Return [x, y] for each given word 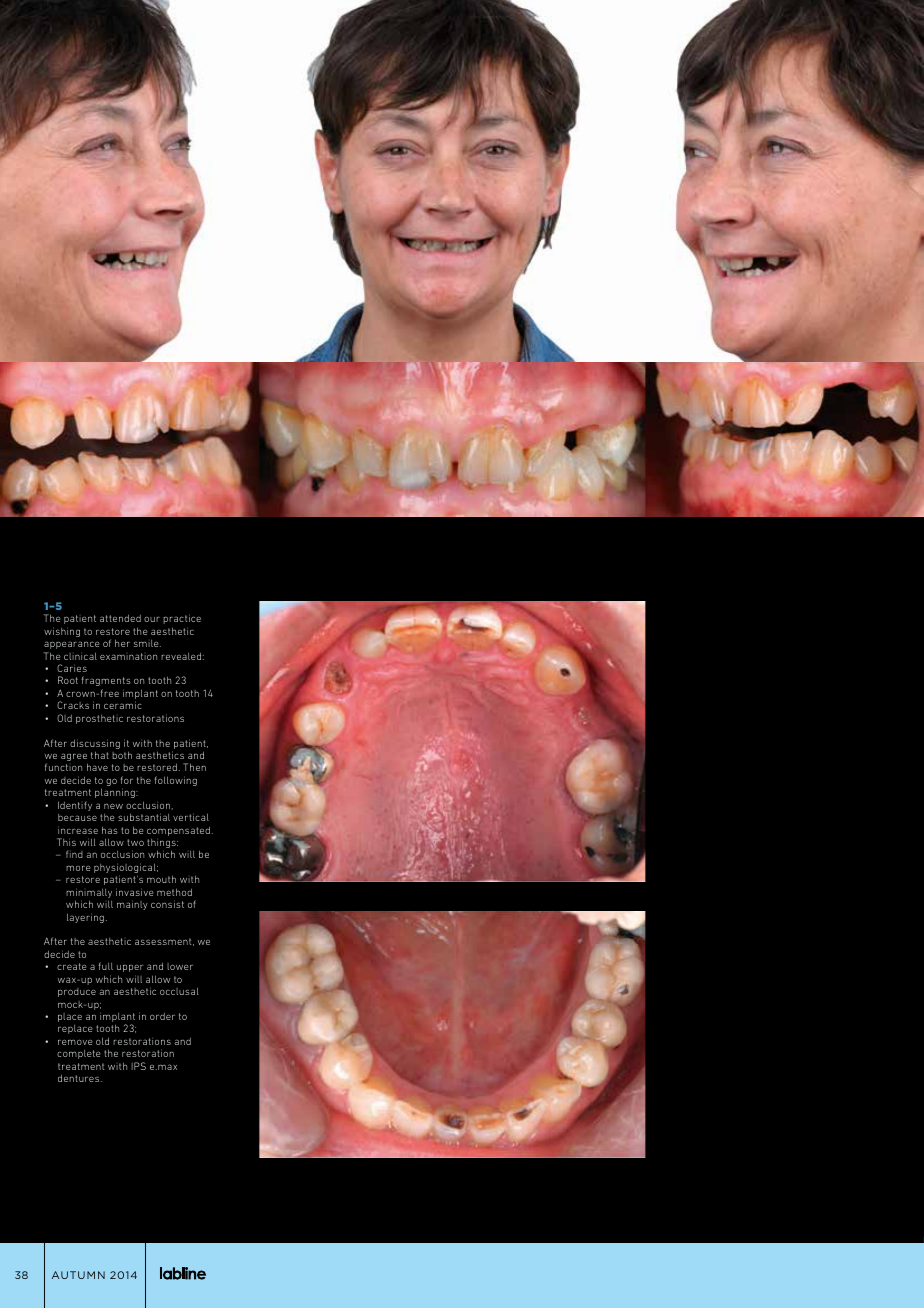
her [122, 643]
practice [182, 619]
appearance [72, 645]
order [162, 1016]
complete [79, 1054]
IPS [138, 1066]
